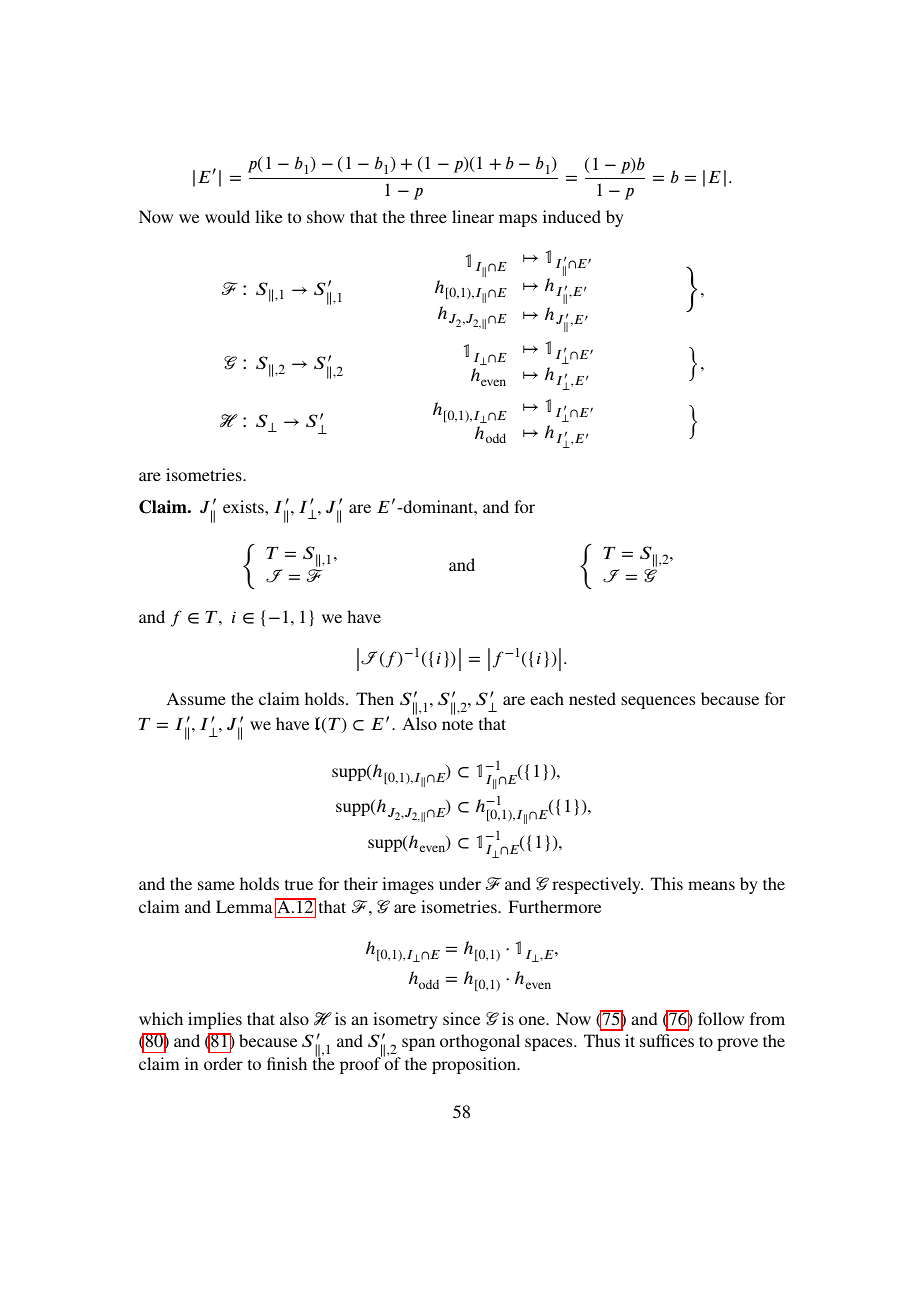  What do you see at coordinates (227, 216) in the screenshot?
I see `would` at bounding box center [227, 216].
